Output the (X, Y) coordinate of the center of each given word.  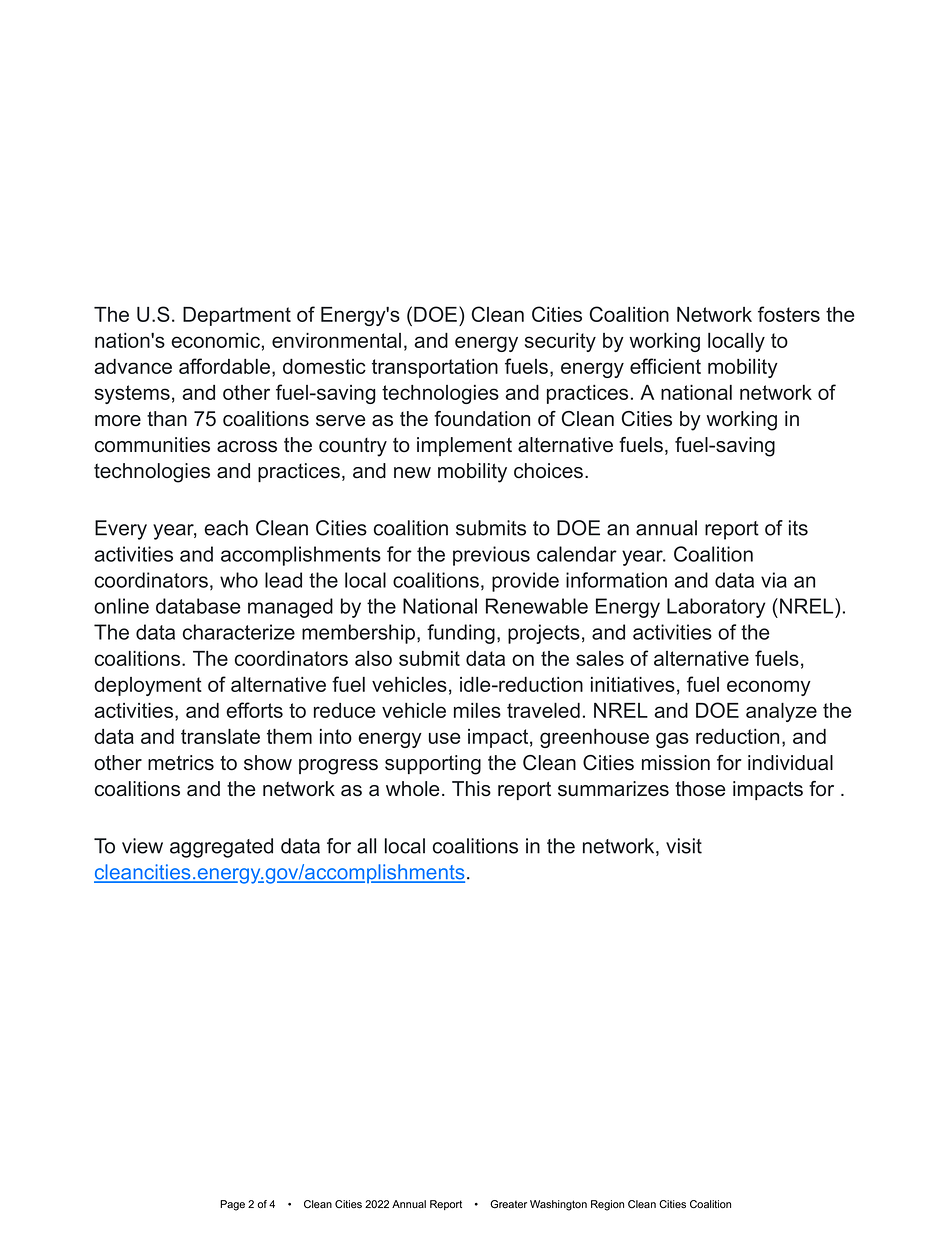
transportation (435, 368)
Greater (508, 1204)
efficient (665, 366)
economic (215, 340)
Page (232, 1205)
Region (607, 1205)
